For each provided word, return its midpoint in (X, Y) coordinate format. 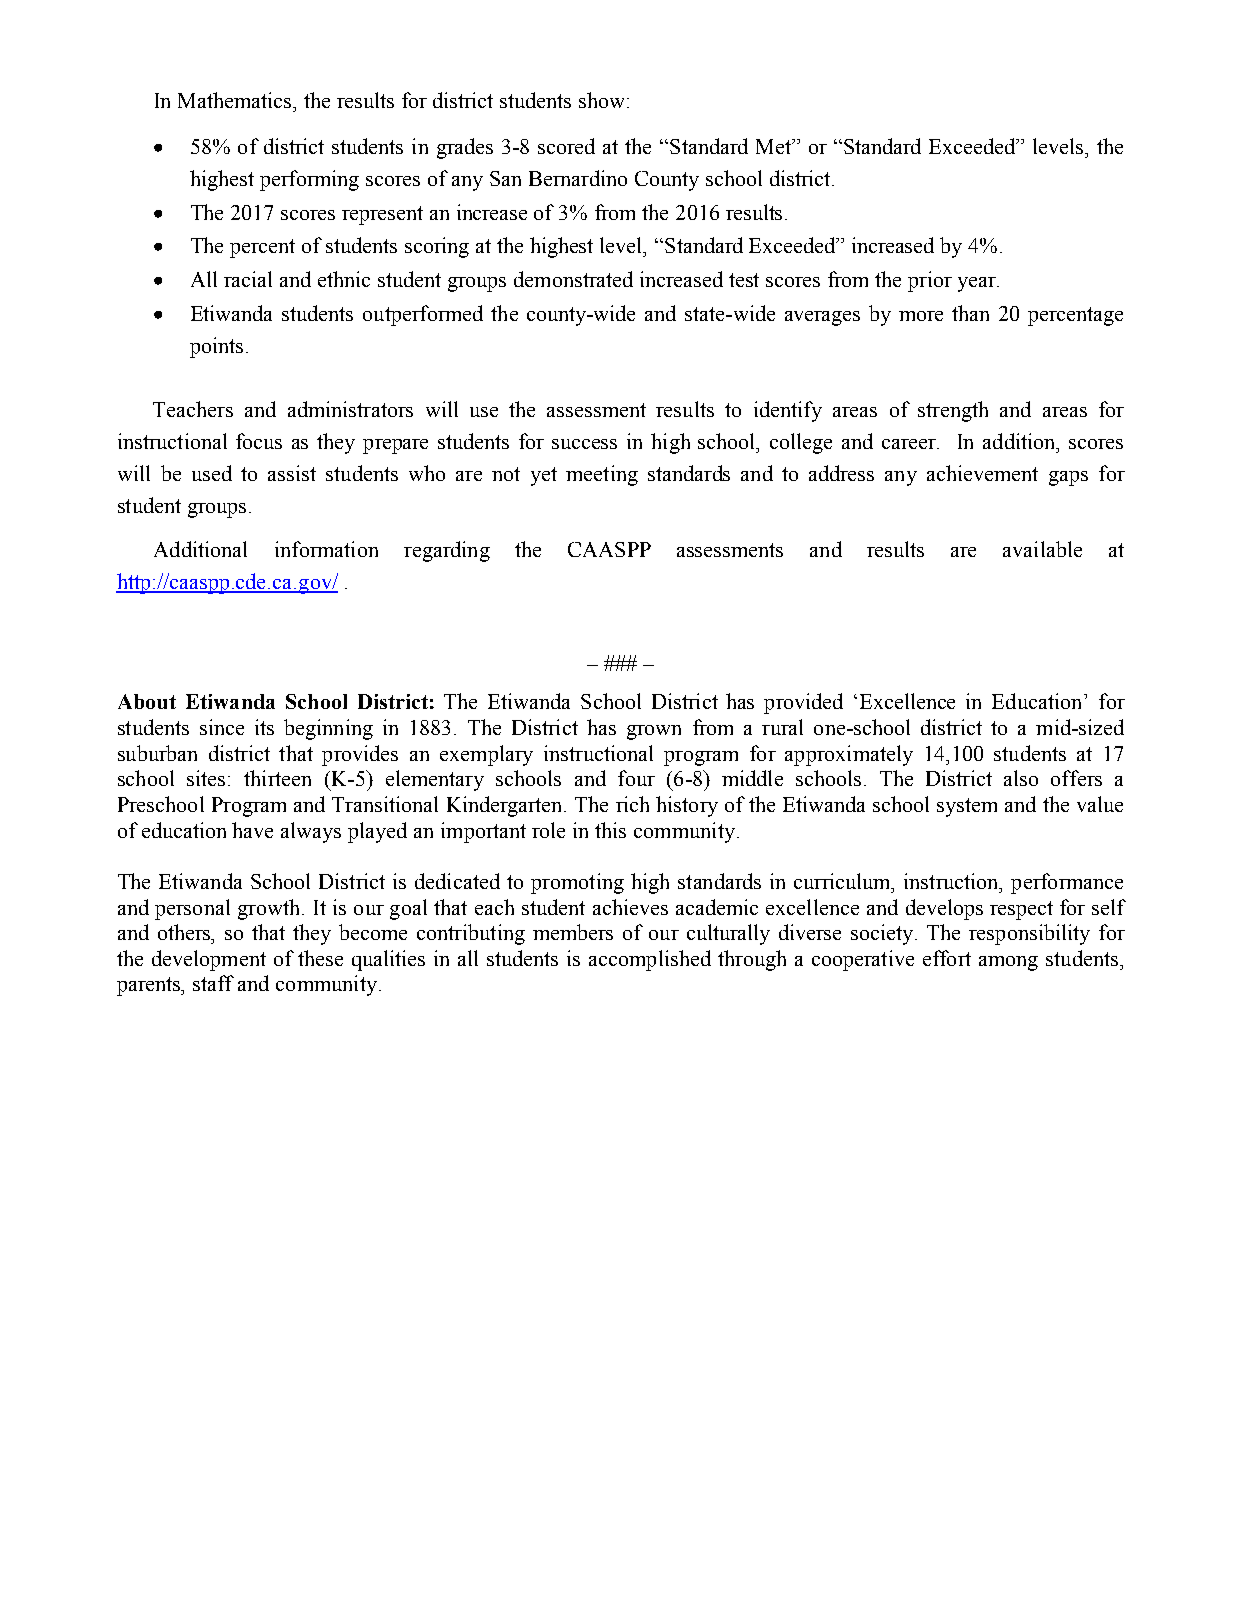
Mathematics (236, 100)
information (326, 549)
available (1042, 549)
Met (775, 146)
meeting (602, 475)
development (209, 960)
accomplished (650, 960)
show (603, 100)
